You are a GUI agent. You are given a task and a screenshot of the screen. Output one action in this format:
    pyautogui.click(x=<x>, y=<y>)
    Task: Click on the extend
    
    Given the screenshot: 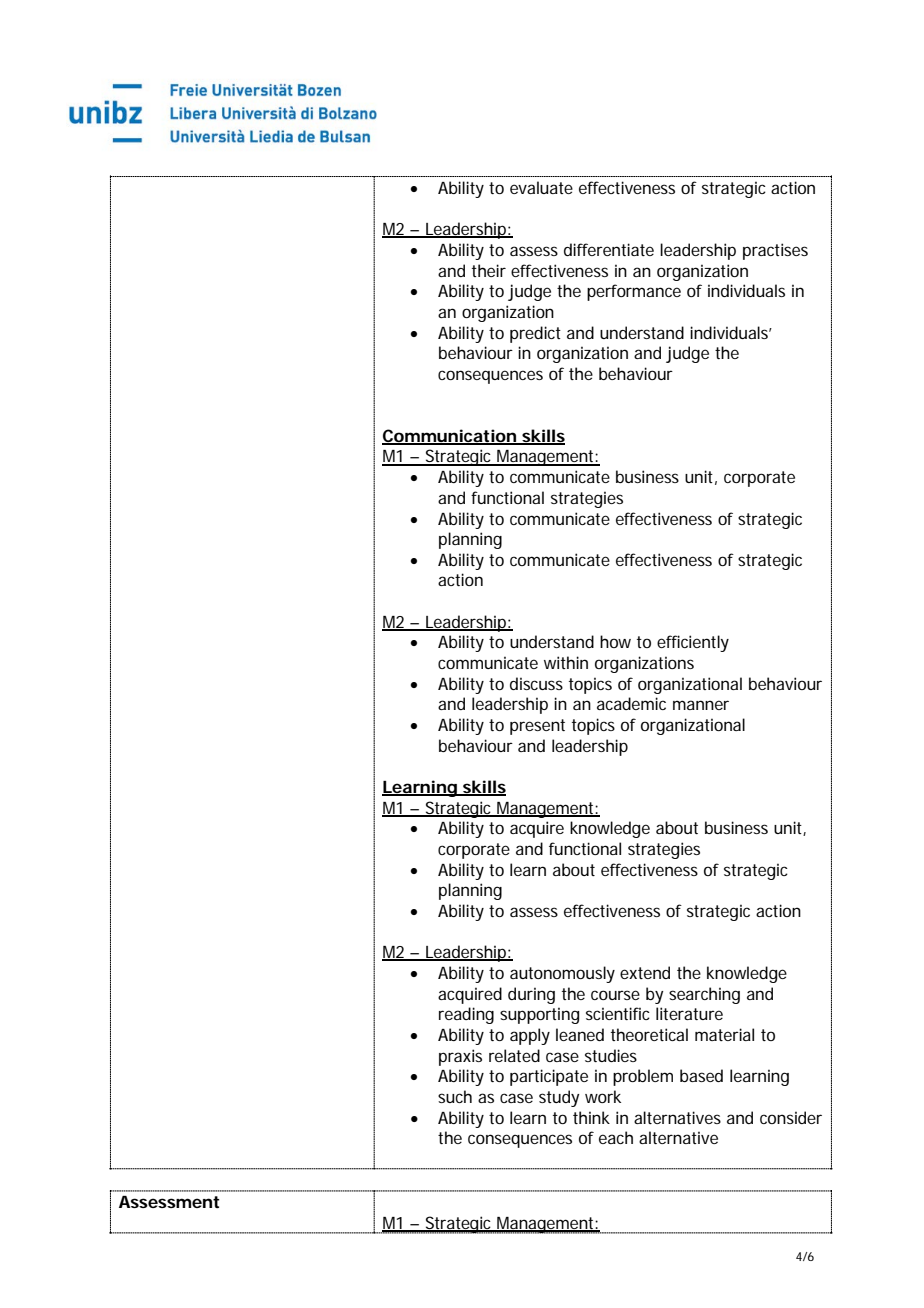 What is the action you would take?
    pyautogui.click(x=645, y=972)
